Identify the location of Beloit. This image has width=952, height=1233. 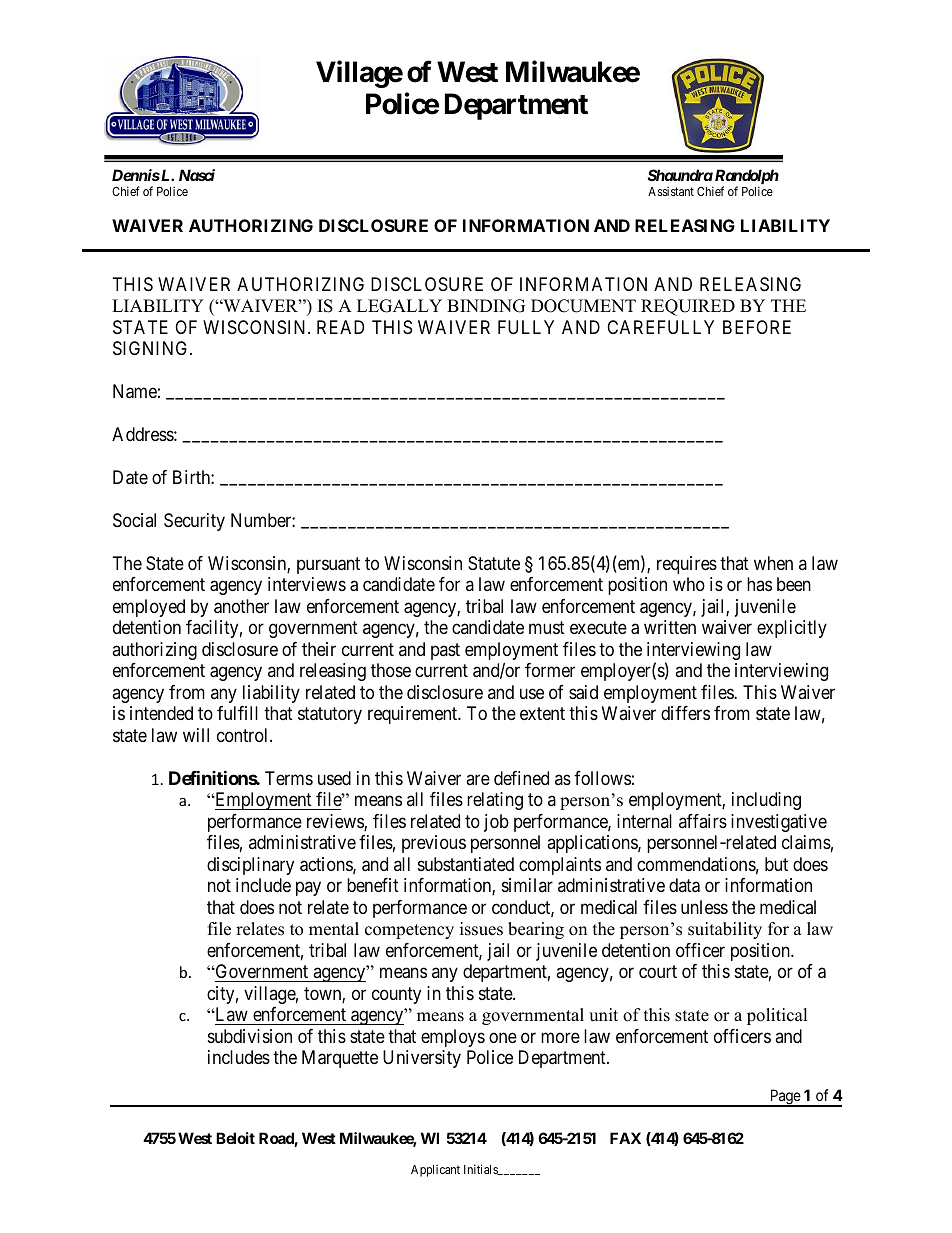
(235, 1138).
